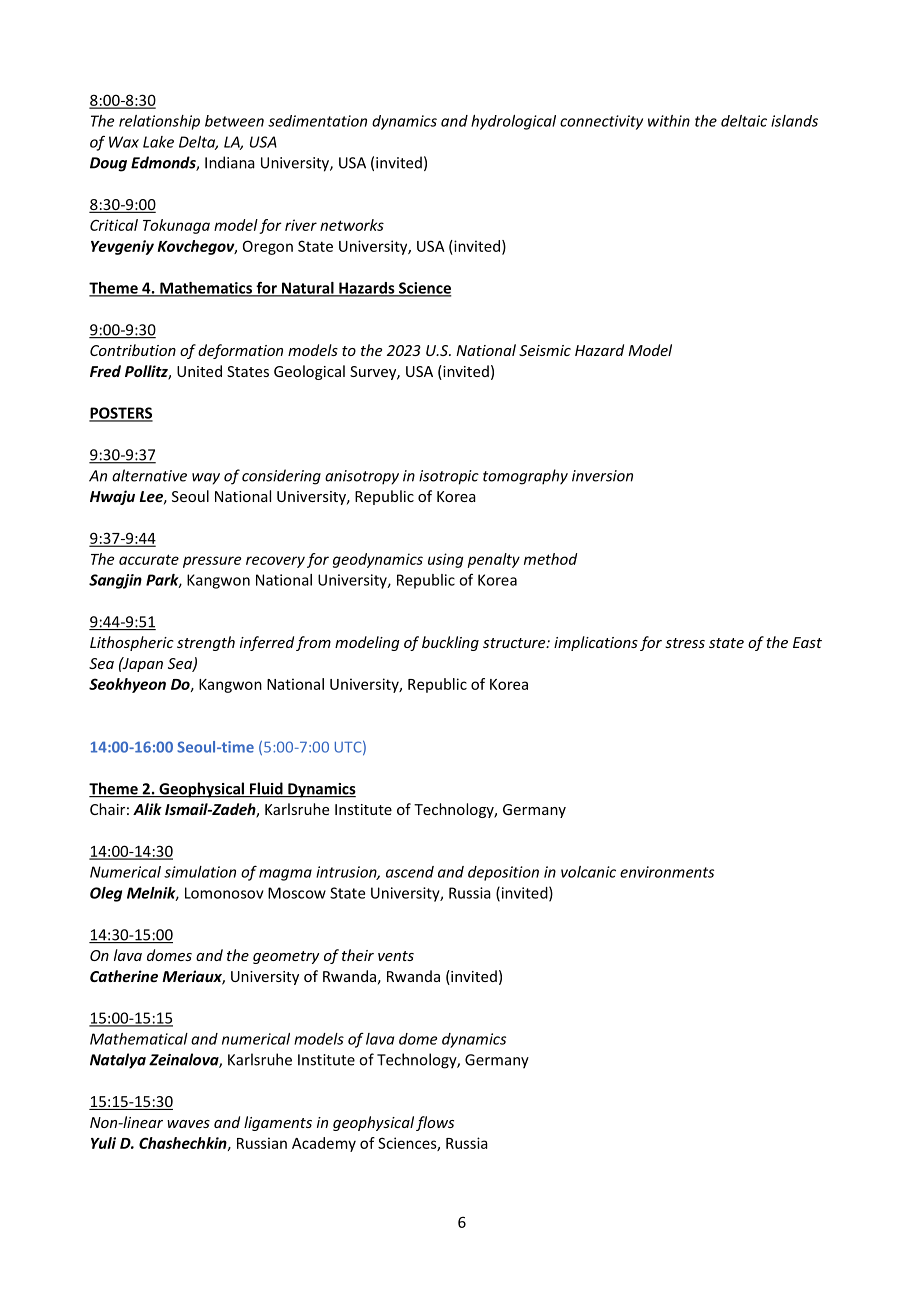 The image size is (924, 1308). Describe the element at coordinates (450, 643) in the screenshot. I see `buckling` at that location.
